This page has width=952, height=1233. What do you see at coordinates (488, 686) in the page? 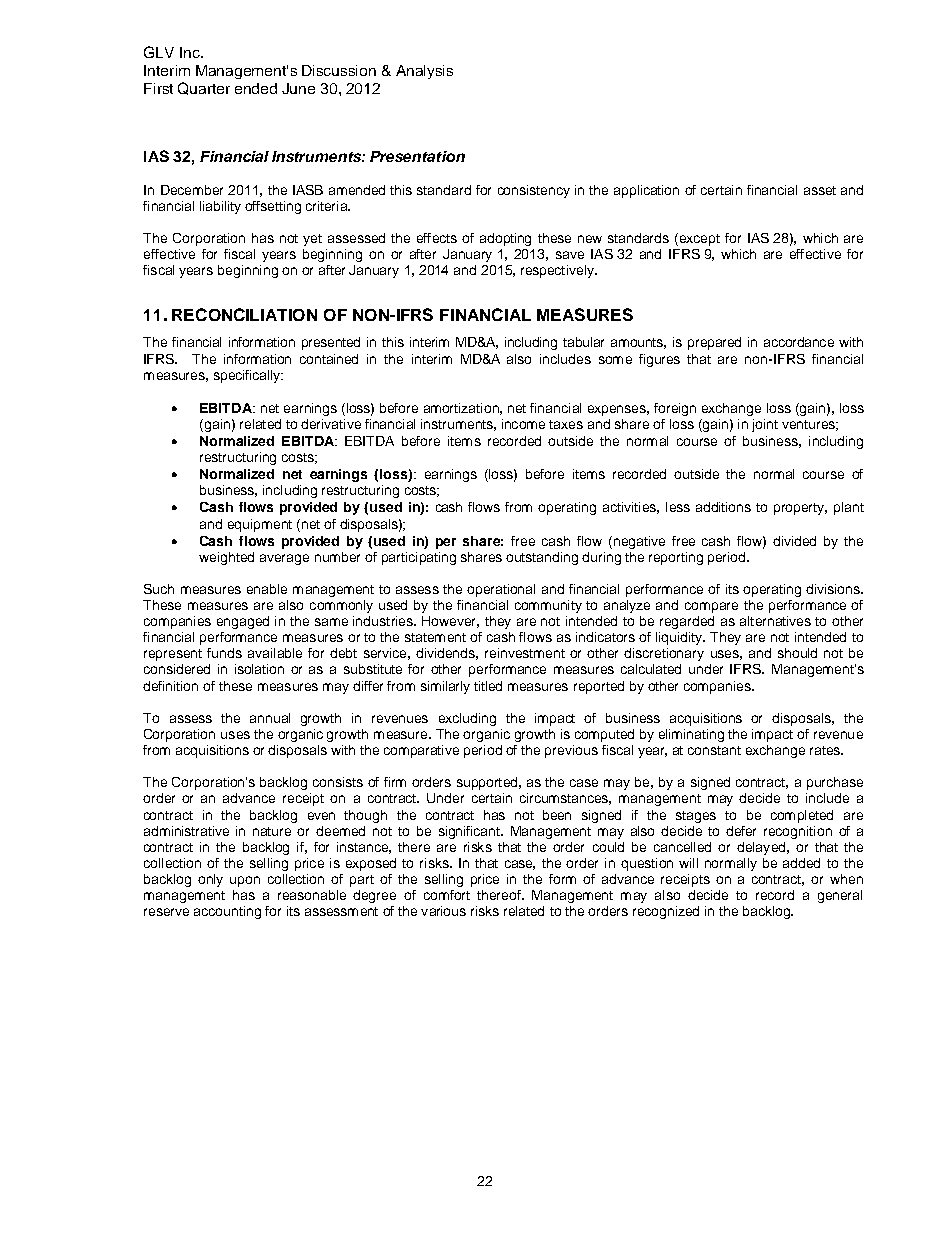
I see `titled` at bounding box center [488, 686].
